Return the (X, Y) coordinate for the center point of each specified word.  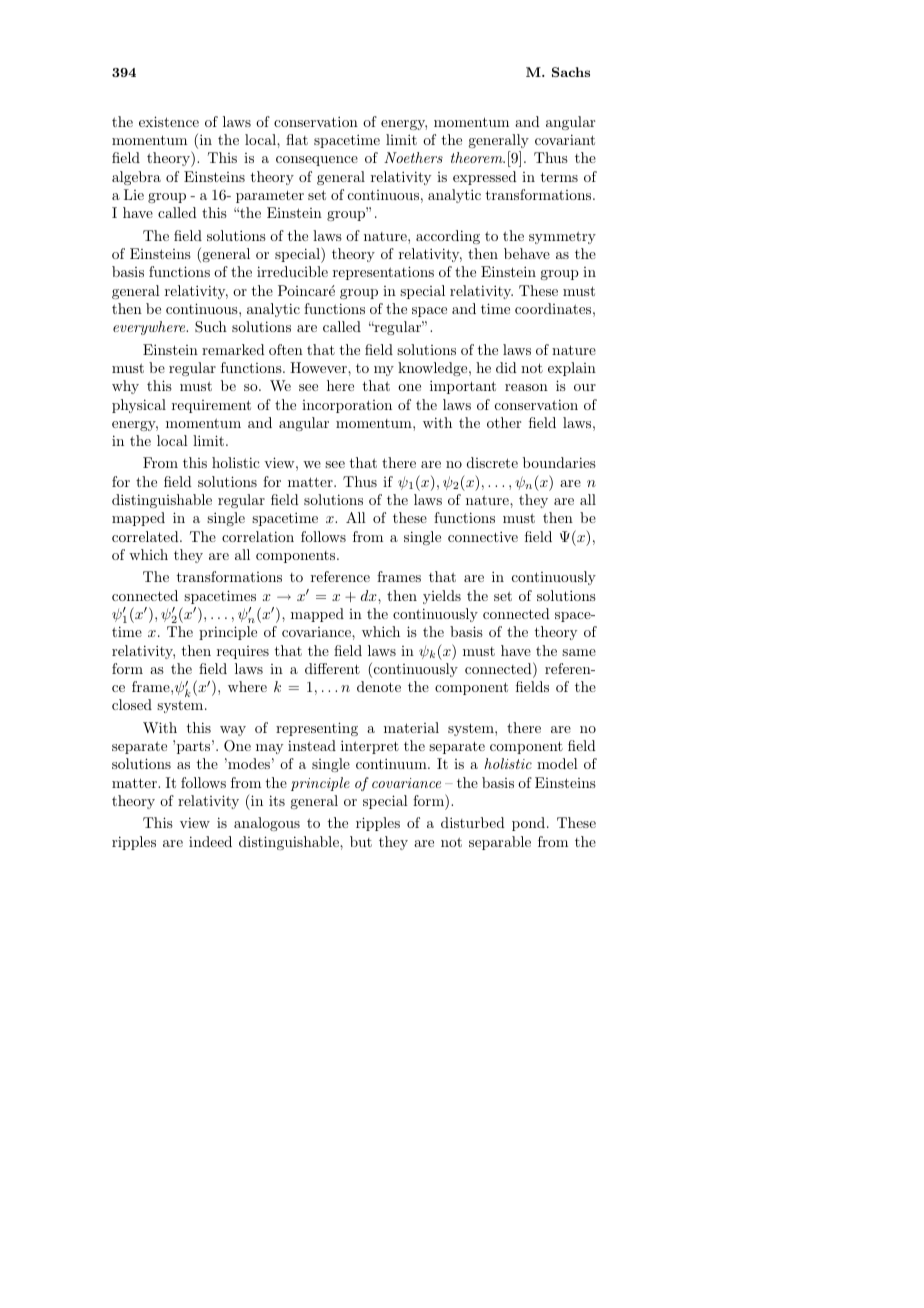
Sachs (571, 72)
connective (483, 536)
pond (530, 824)
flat (297, 139)
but (361, 841)
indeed (210, 841)
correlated (146, 536)
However (319, 367)
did (506, 367)
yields (442, 597)
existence (169, 121)
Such (211, 327)
